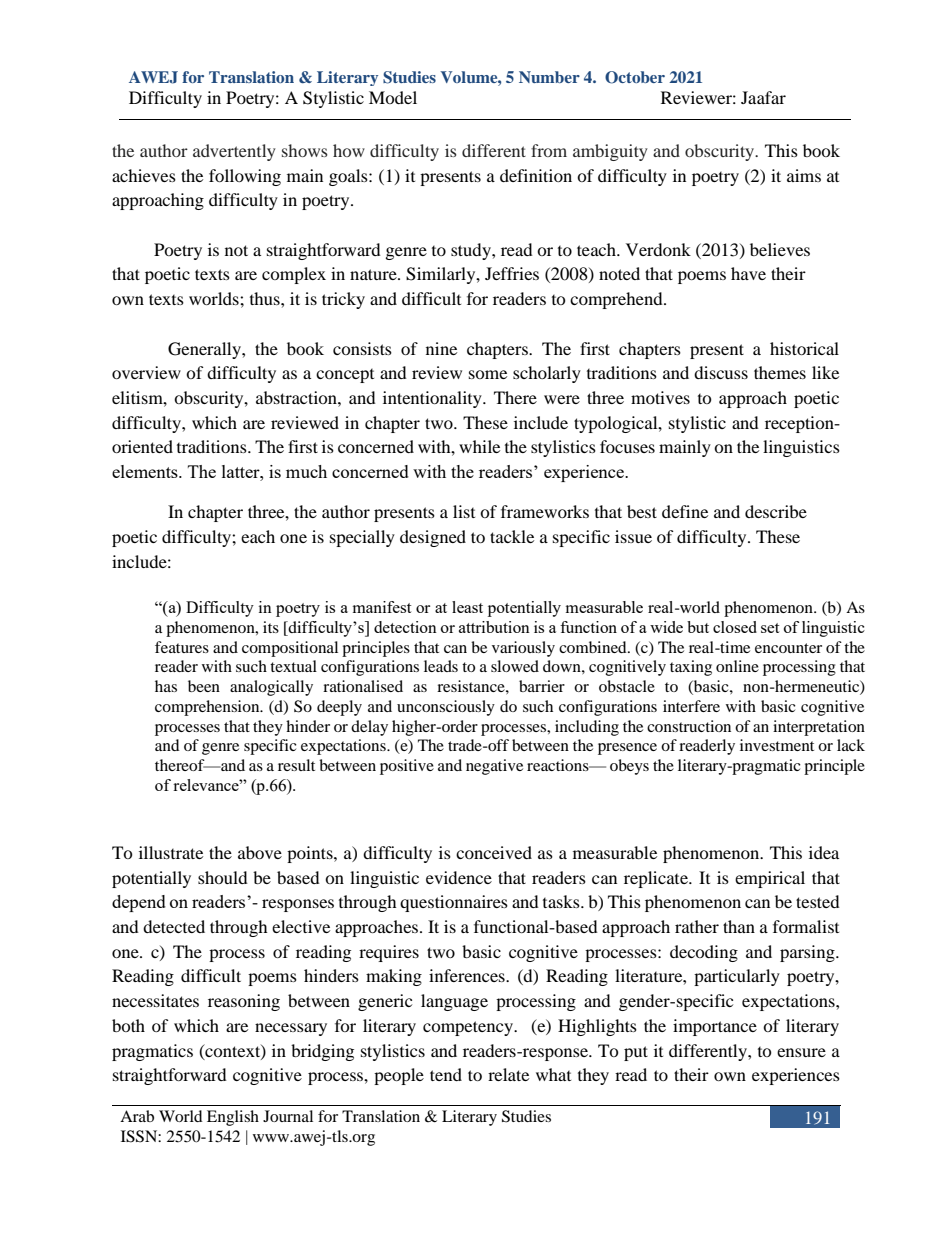 Image resolution: width=952 pixels, height=1233 pixels. What do you see at coordinates (467, 607) in the image?
I see `least` at bounding box center [467, 607].
